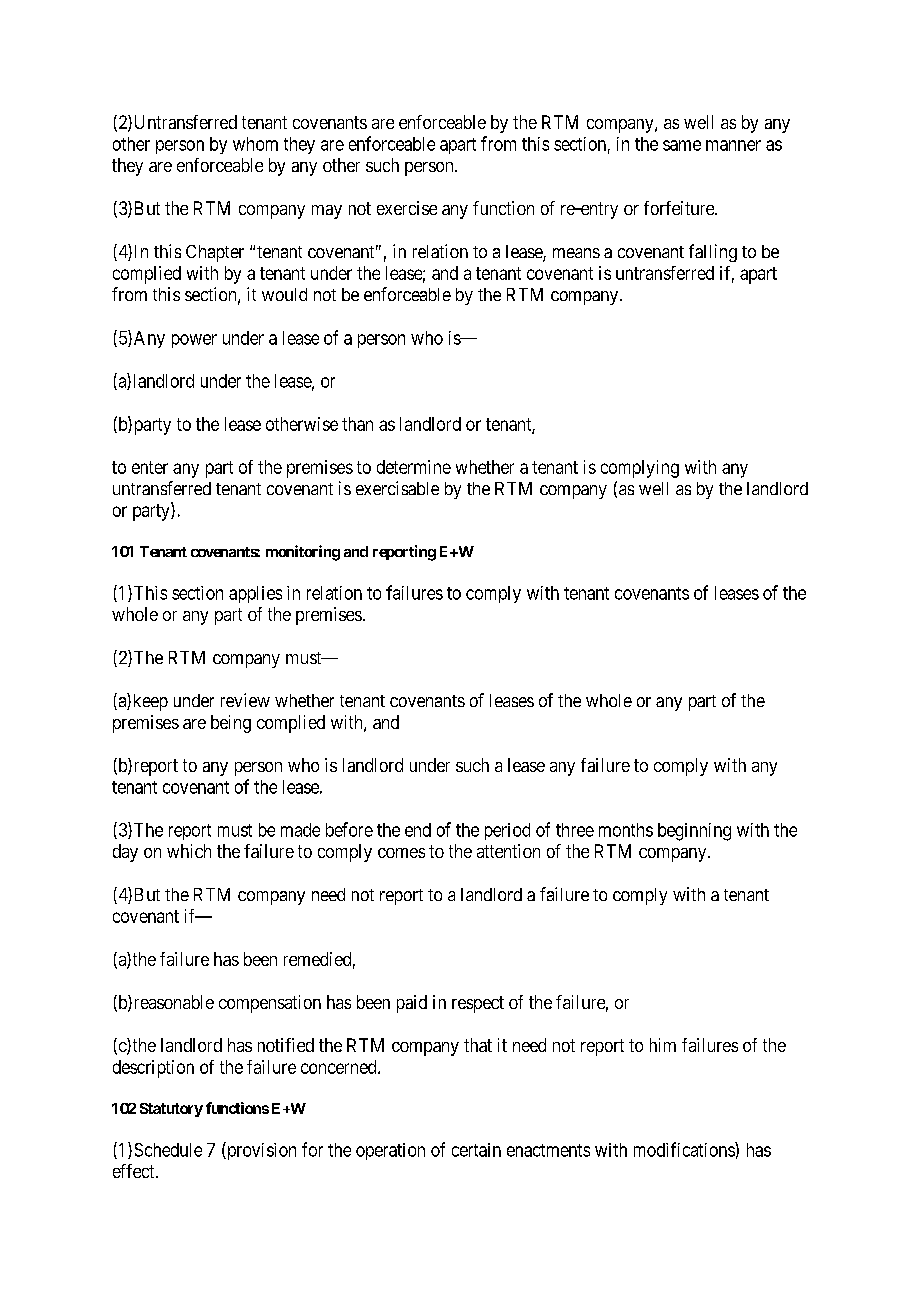  Describe the element at coordinates (245, 700) in the image. I see `review` at that location.
